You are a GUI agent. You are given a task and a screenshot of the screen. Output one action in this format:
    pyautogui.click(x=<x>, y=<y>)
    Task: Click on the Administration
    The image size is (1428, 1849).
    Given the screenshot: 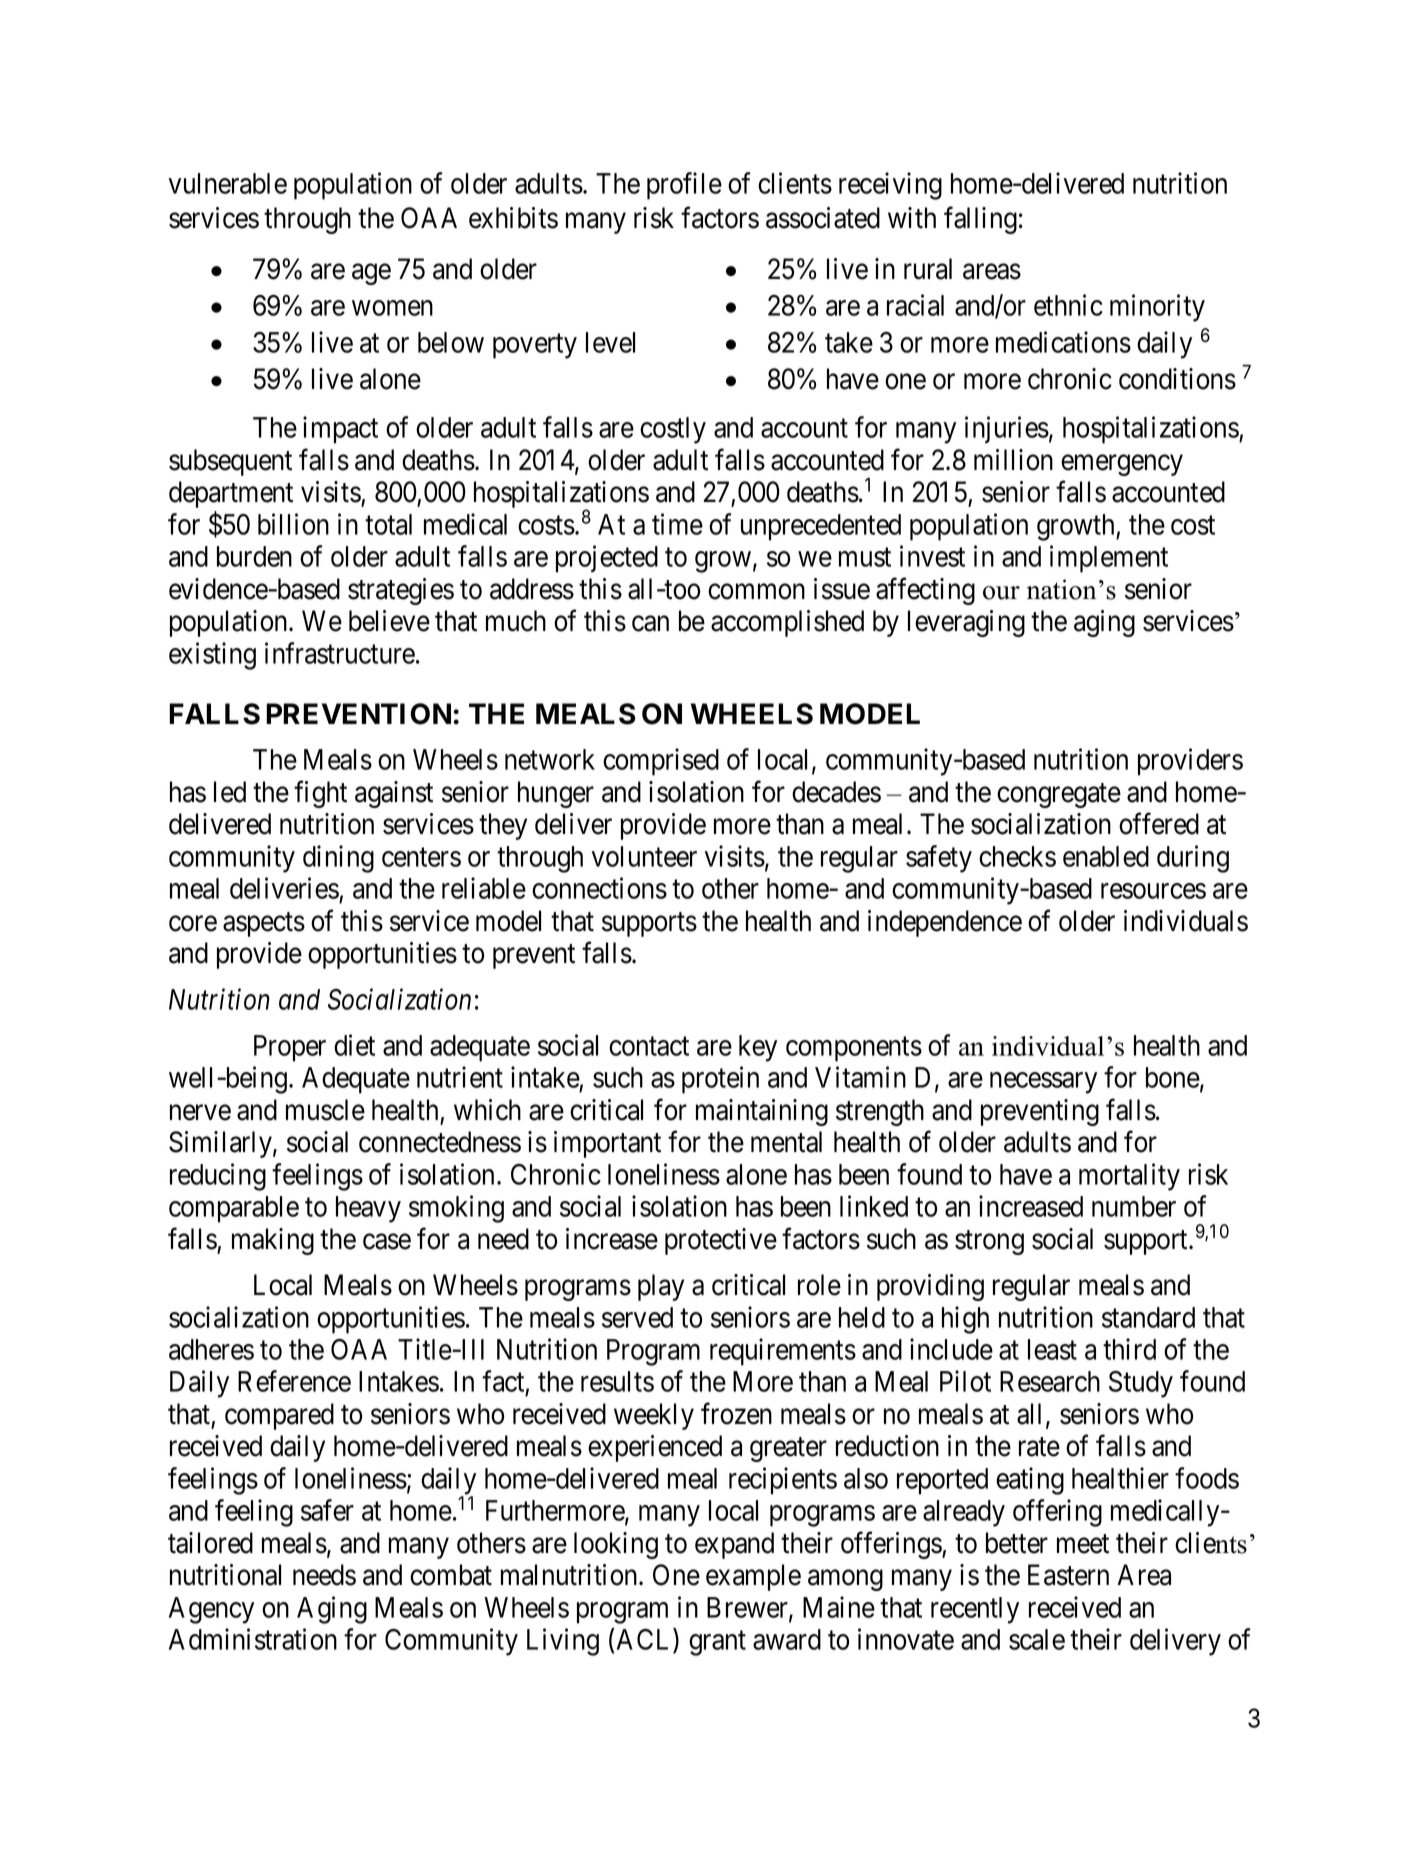 What is the action you would take?
    pyautogui.click(x=253, y=1639)
